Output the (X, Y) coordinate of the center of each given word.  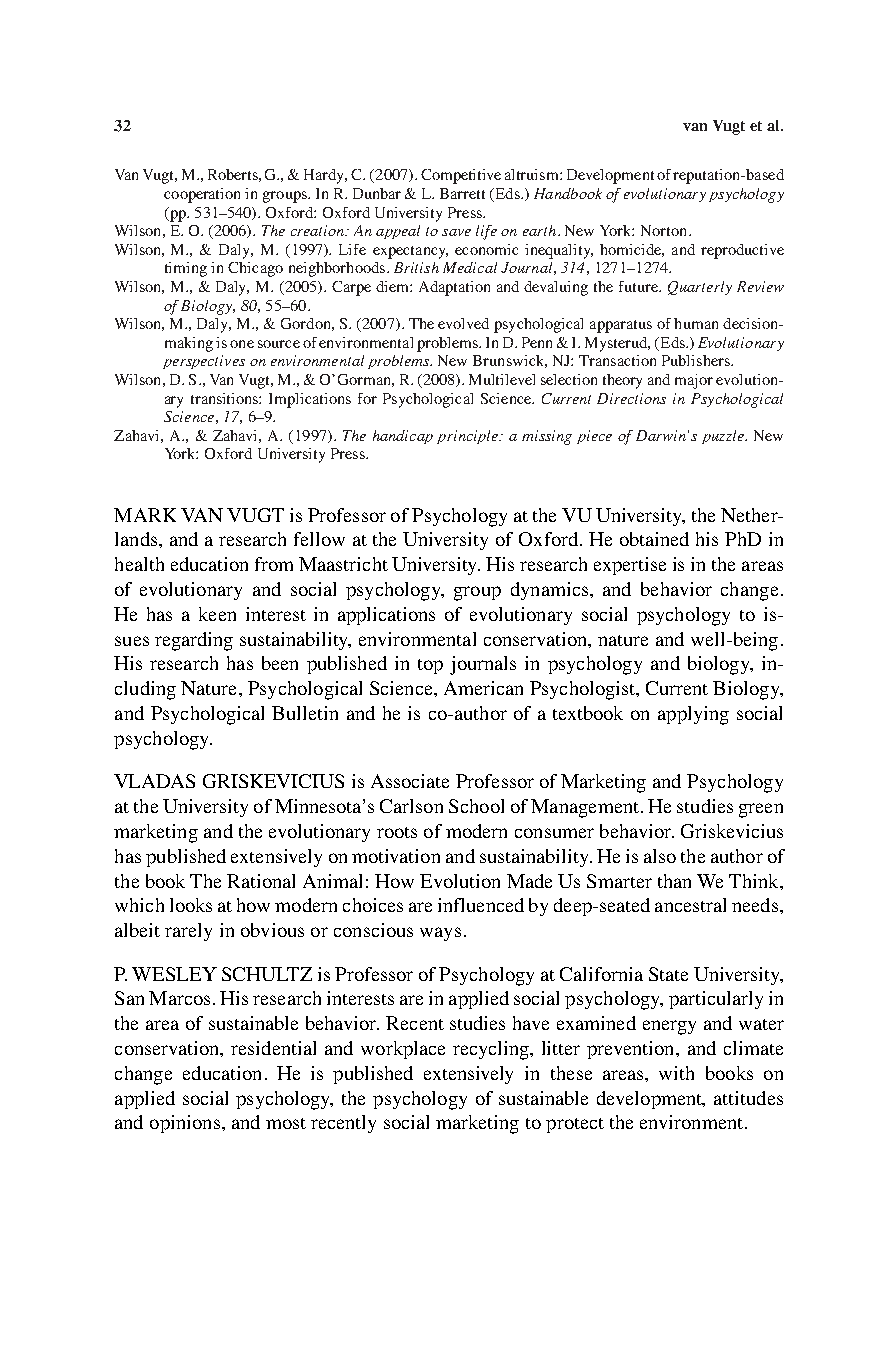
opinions (185, 1124)
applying (693, 715)
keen (217, 614)
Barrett (462, 193)
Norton (665, 230)
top (430, 666)
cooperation (202, 195)
